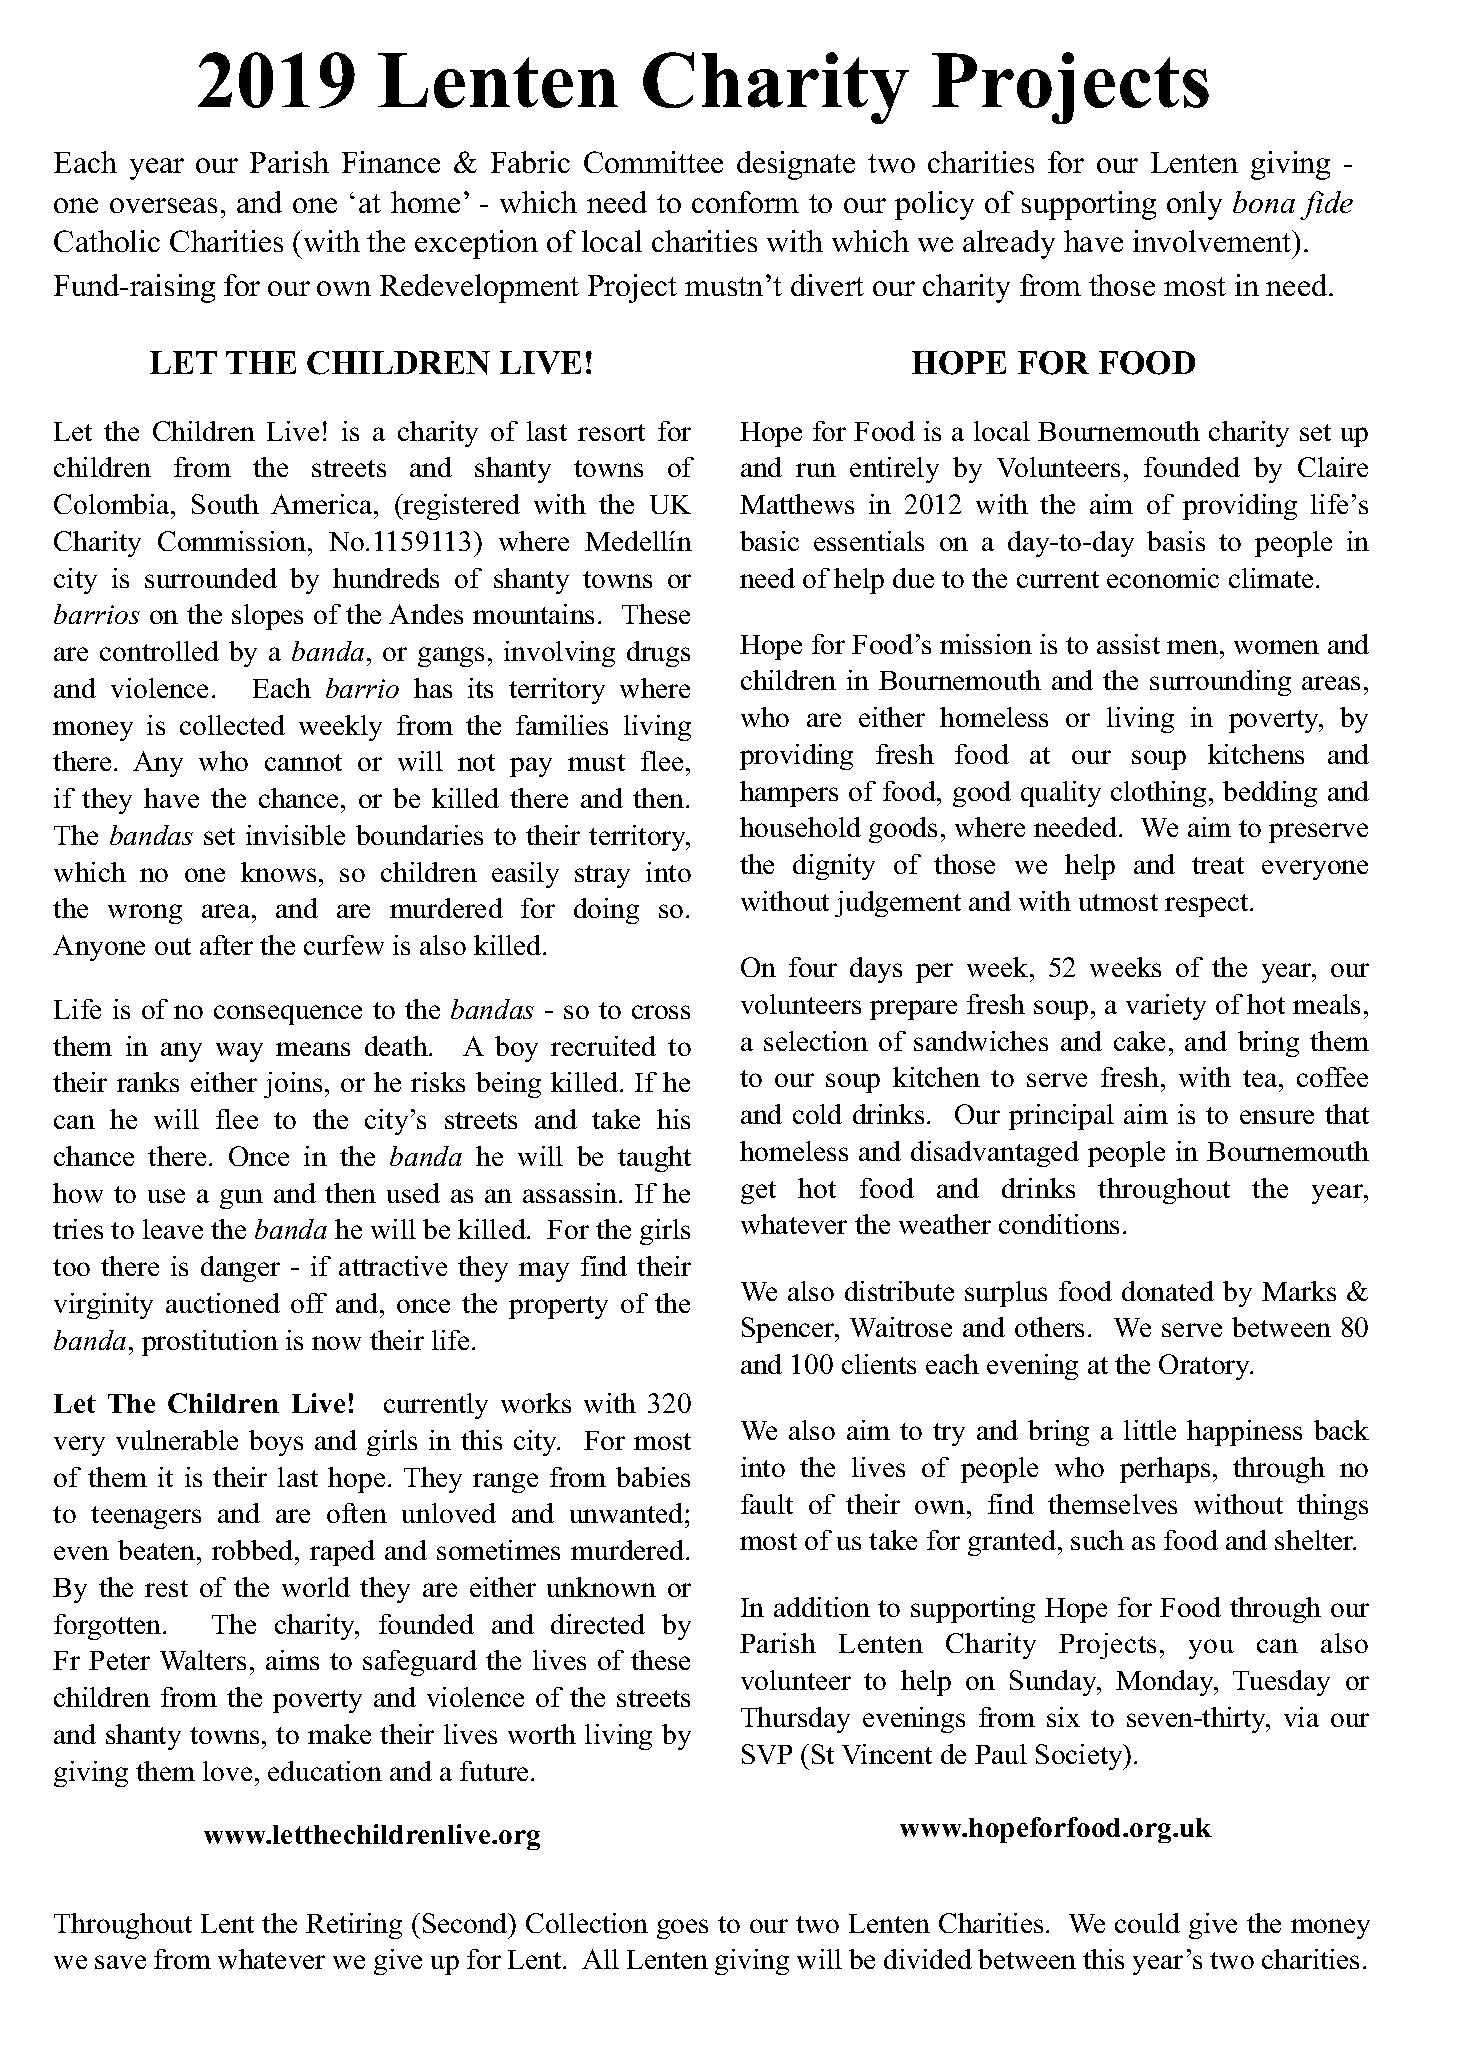 Image resolution: width=1458 pixels, height=2063 pixels. I want to click on conform, so click(745, 202).
